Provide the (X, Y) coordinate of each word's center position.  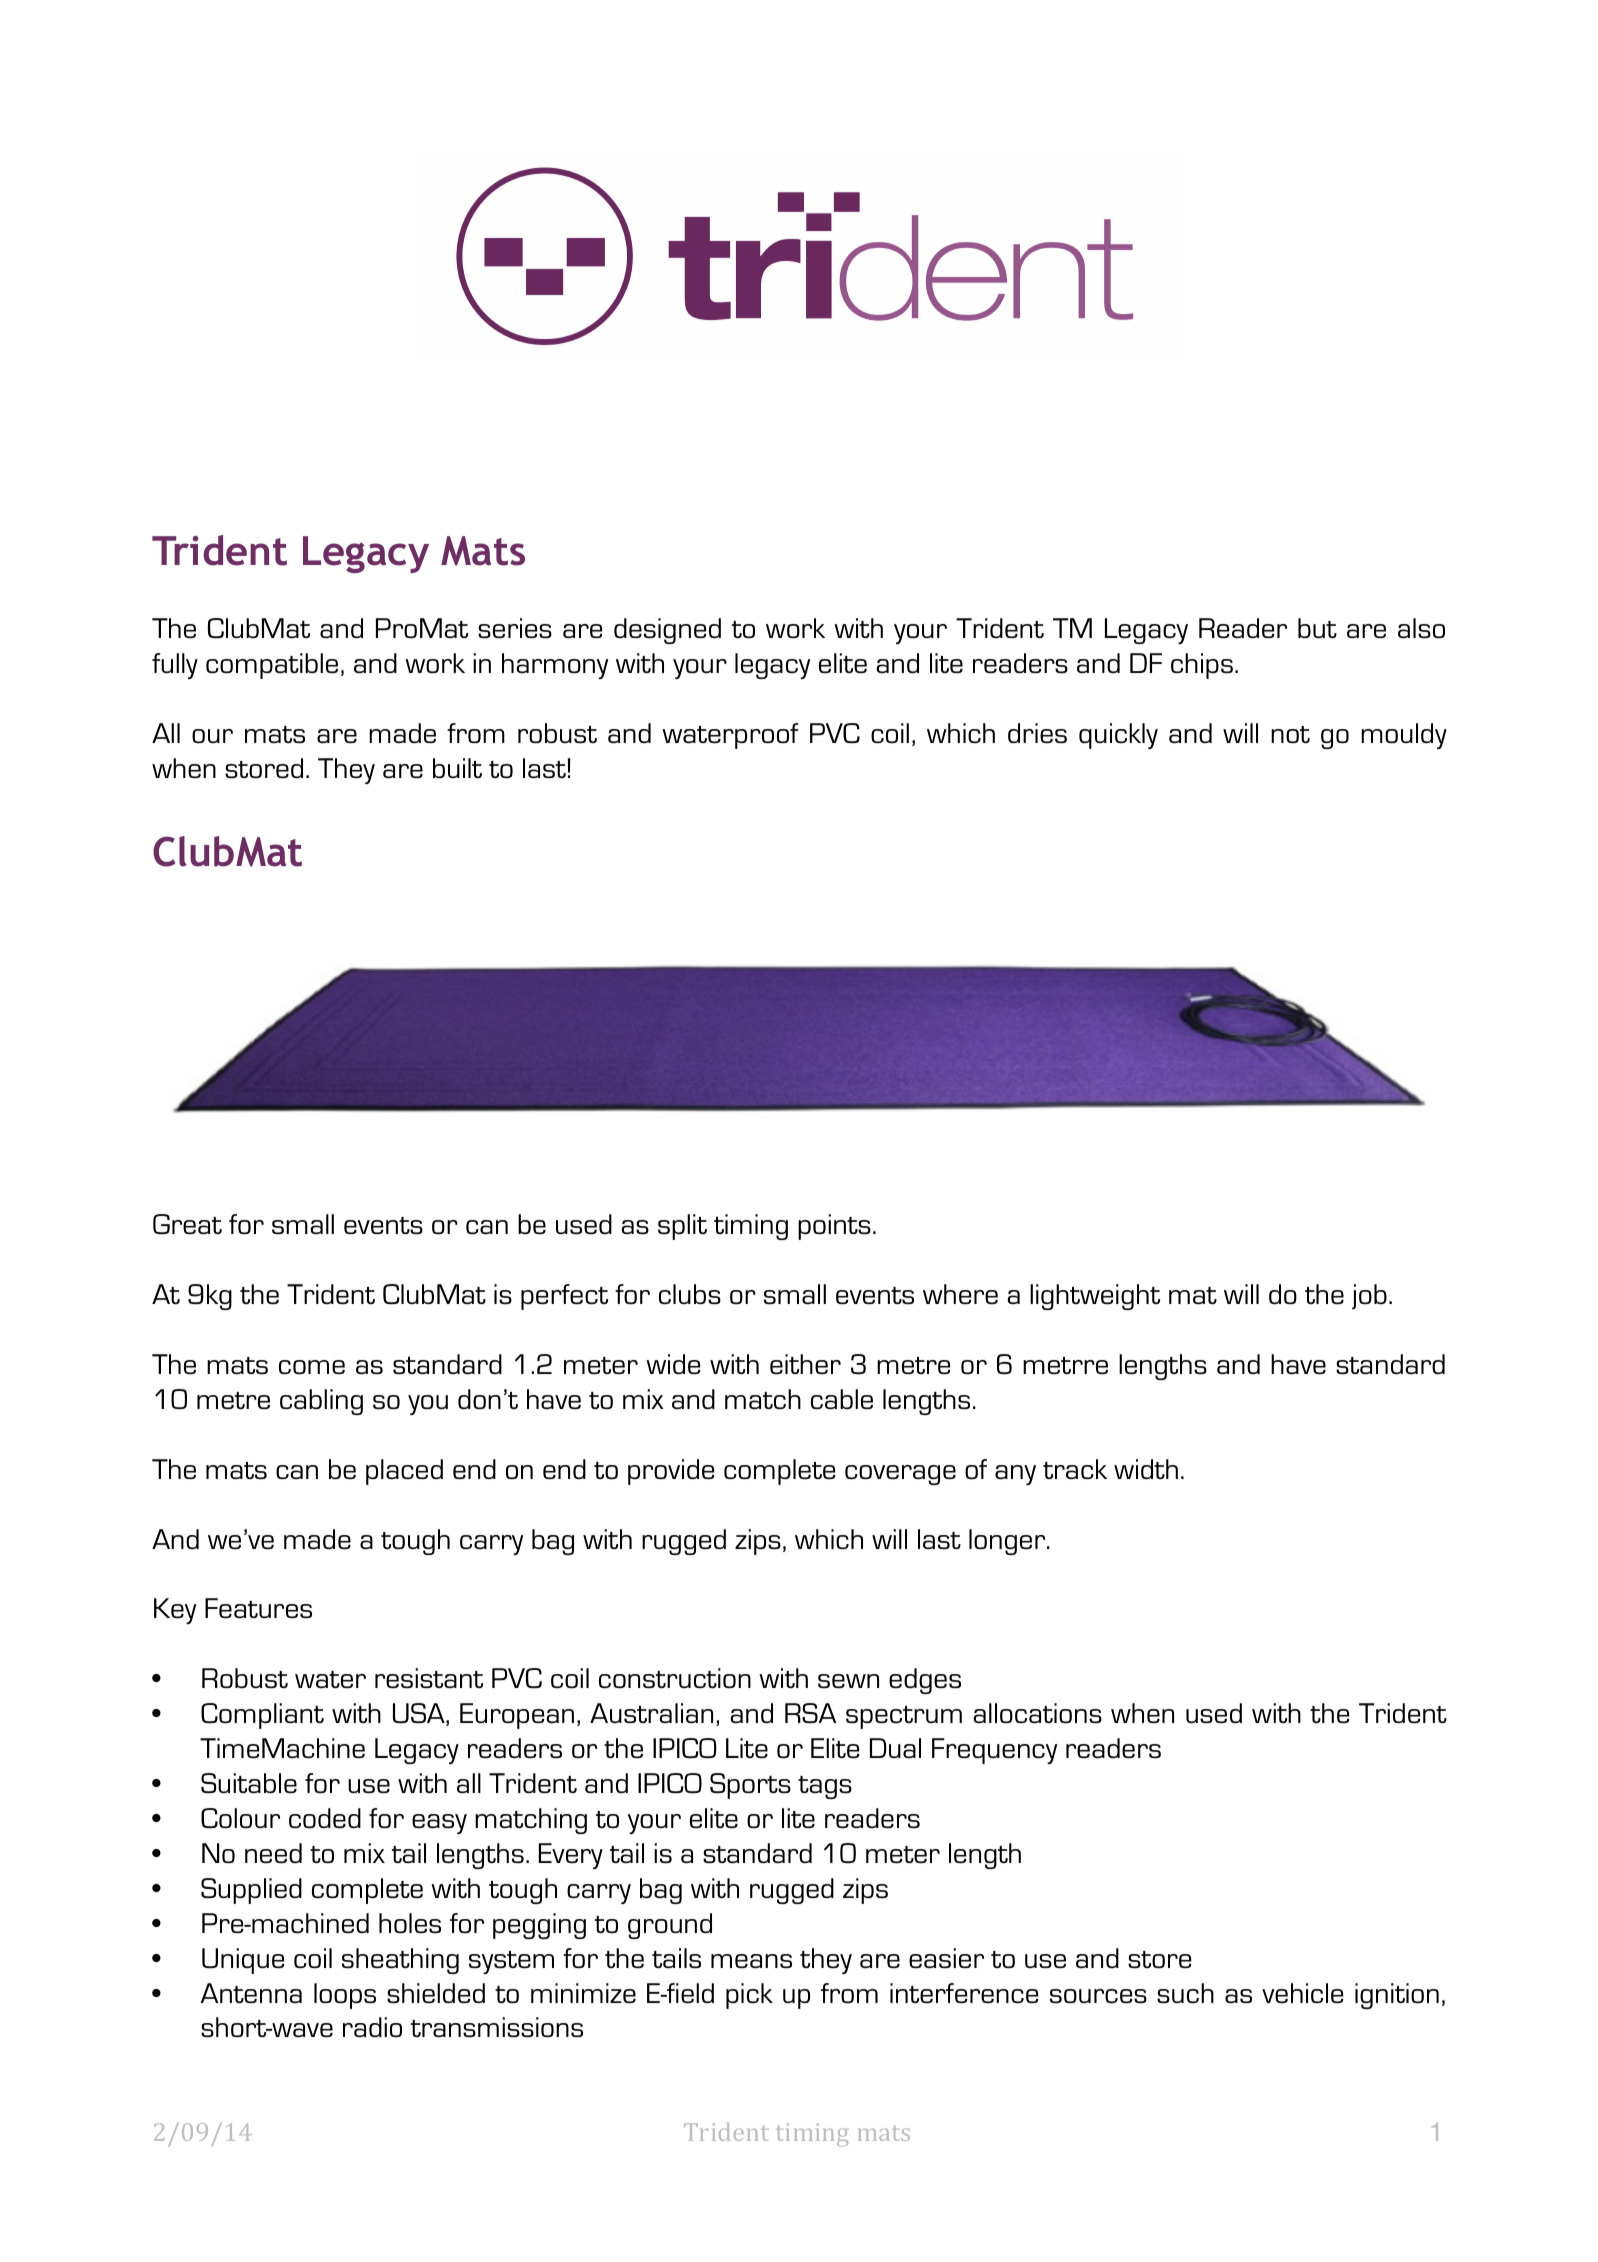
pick (749, 1996)
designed (667, 631)
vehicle (1302, 1993)
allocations (1038, 1713)
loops (345, 1996)
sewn (848, 1681)
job (1369, 1297)
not (1290, 734)
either (805, 1364)
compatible (272, 666)
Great (187, 1224)
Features (258, 1608)
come (312, 1367)
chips (1202, 666)
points (834, 1227)
